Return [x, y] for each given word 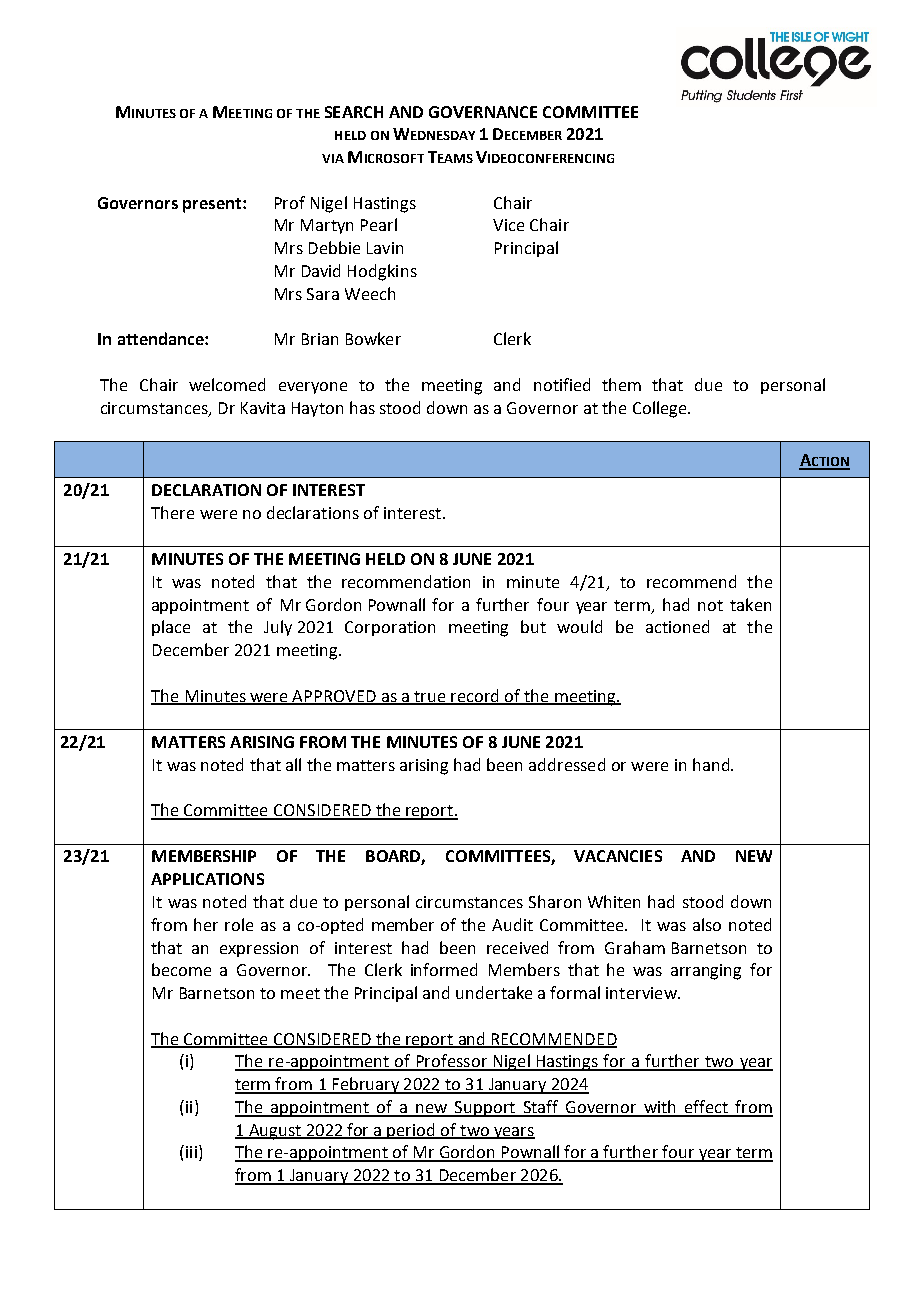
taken [750, 604]
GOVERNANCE [483, 112]
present [212, 205]
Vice [508, 225]
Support [485, 1109]
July [278, 628]
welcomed [227, 384]
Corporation [390, 628]
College [661, 409]
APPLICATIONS [207, 879]
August [275, 1132]
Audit [512, 924]
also [707, 924]
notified [562, 384]
